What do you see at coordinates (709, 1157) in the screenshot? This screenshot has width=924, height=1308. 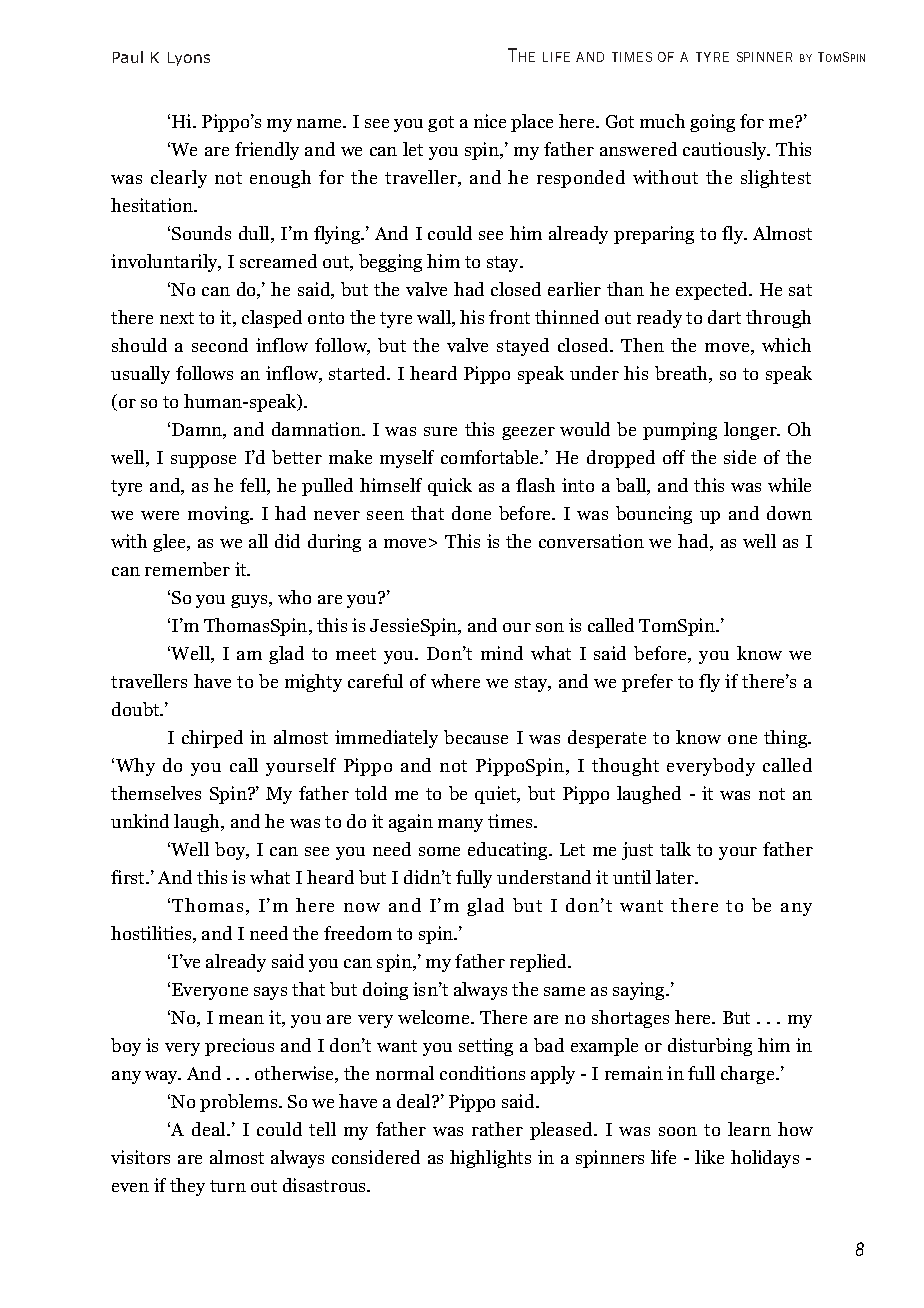 I see `like` at bounding box center [709, 1157].
